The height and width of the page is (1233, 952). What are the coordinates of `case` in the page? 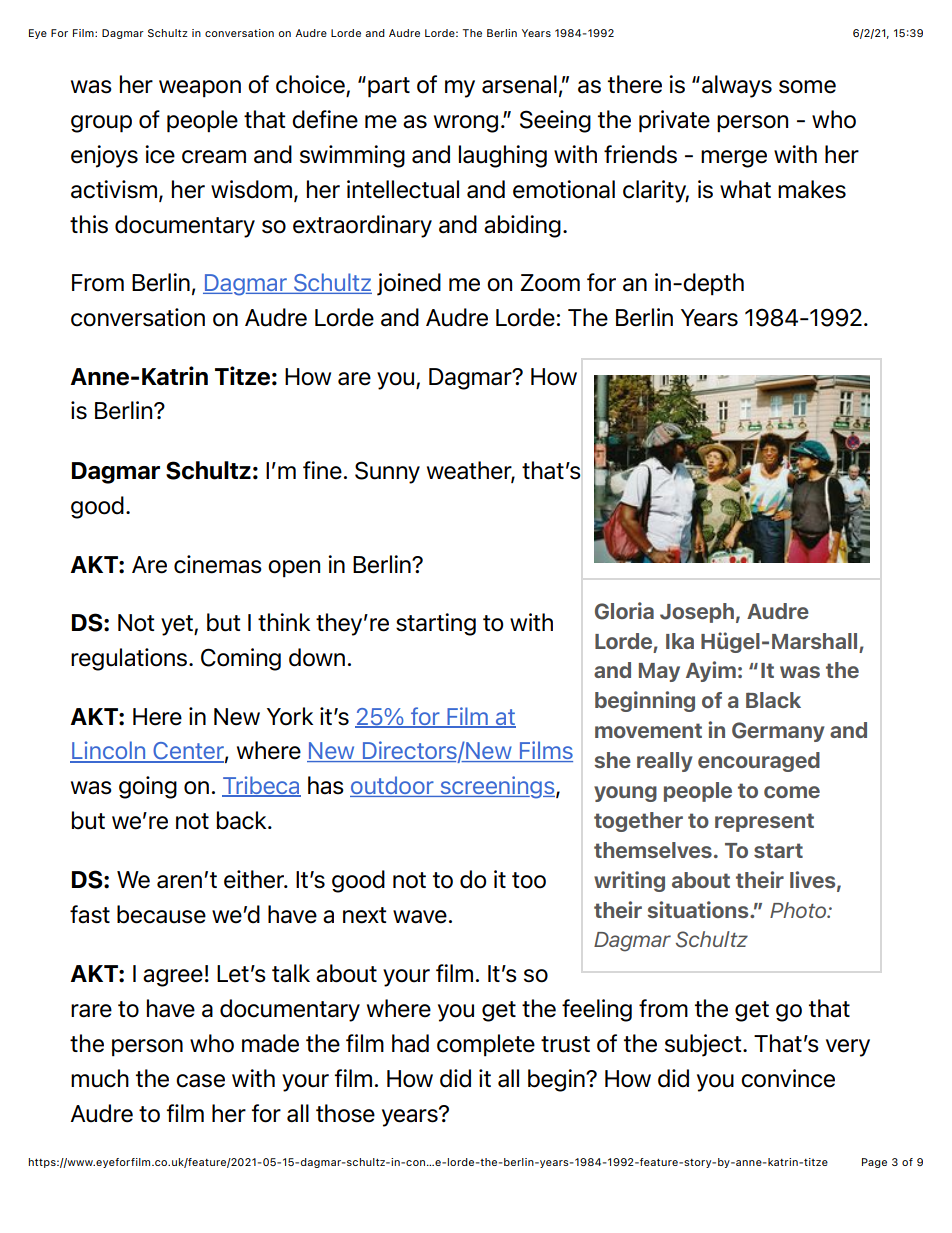 It's located at (200, 1081).
